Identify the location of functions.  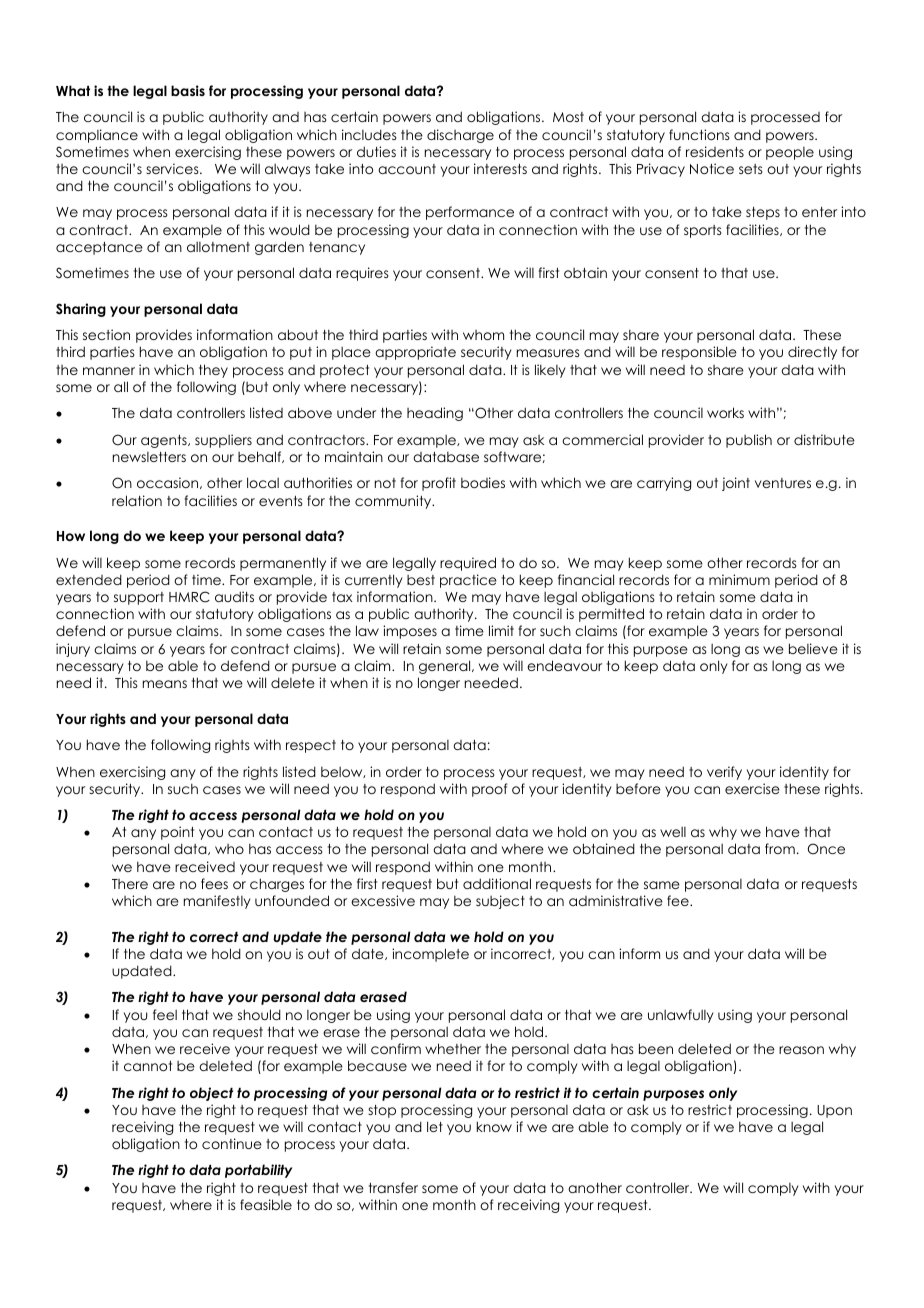
(699, 134).
